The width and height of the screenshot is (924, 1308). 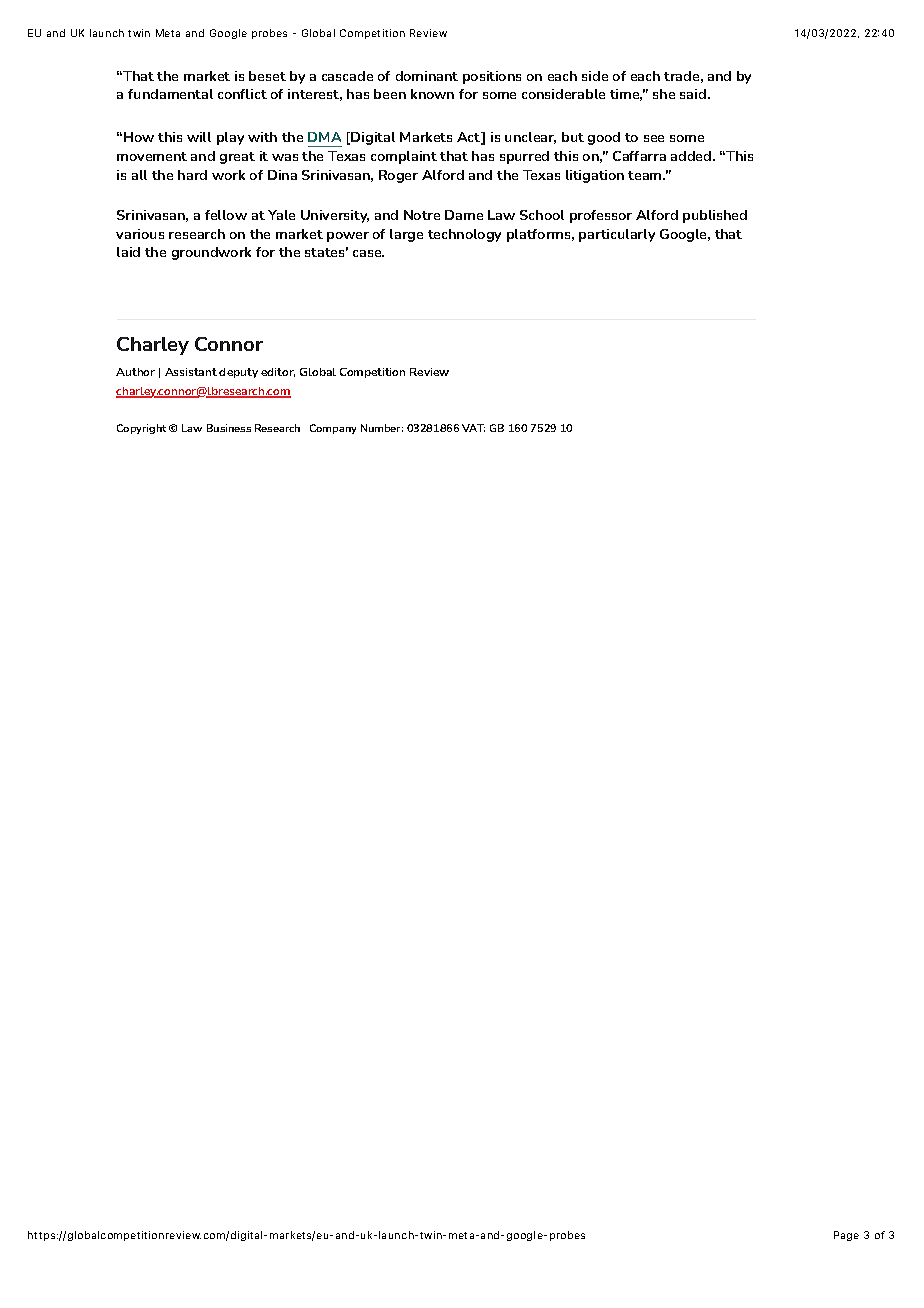 I want to click on said, so click(x=694, y=94).
